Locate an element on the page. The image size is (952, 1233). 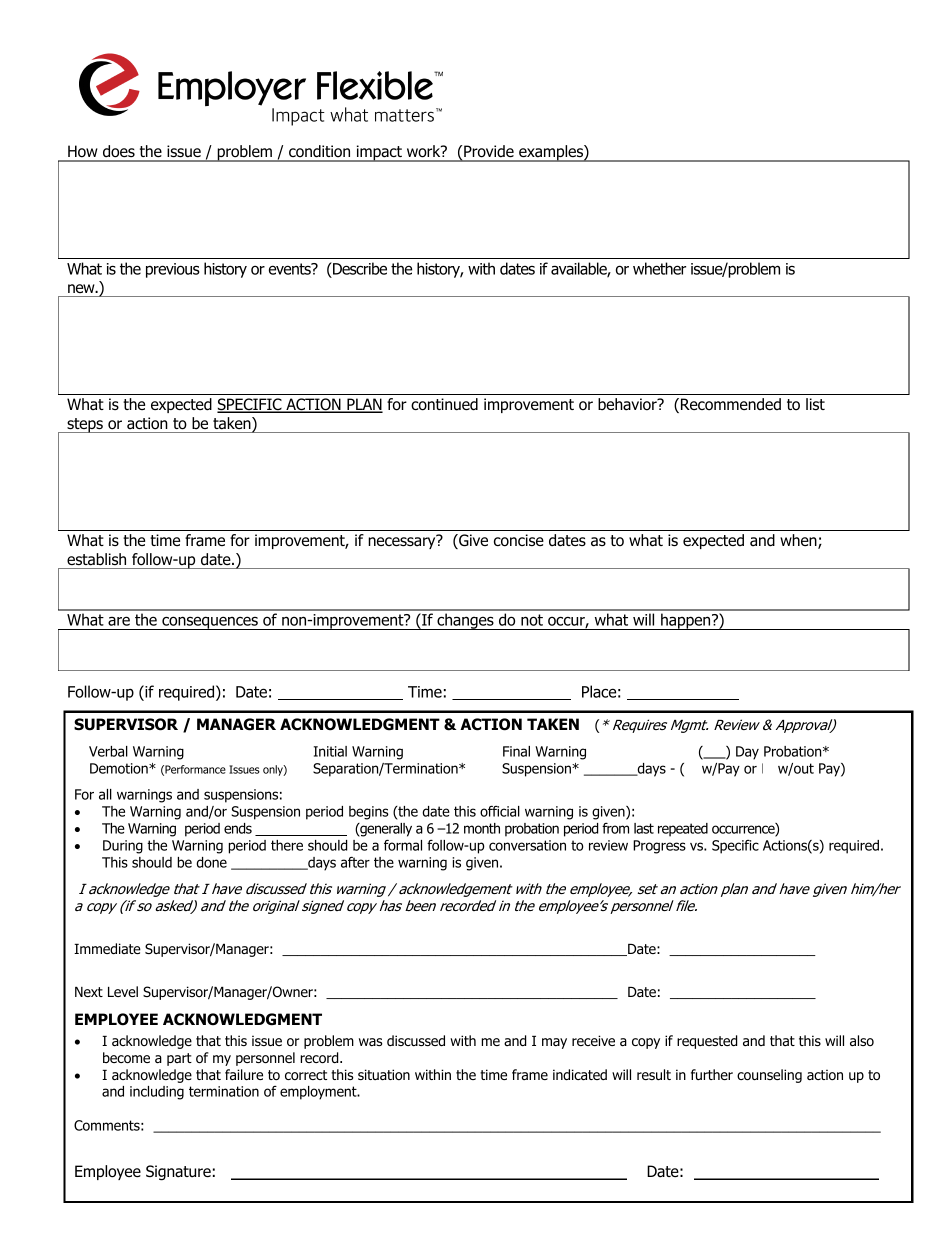
steps is located at coordinates (85, 425).
